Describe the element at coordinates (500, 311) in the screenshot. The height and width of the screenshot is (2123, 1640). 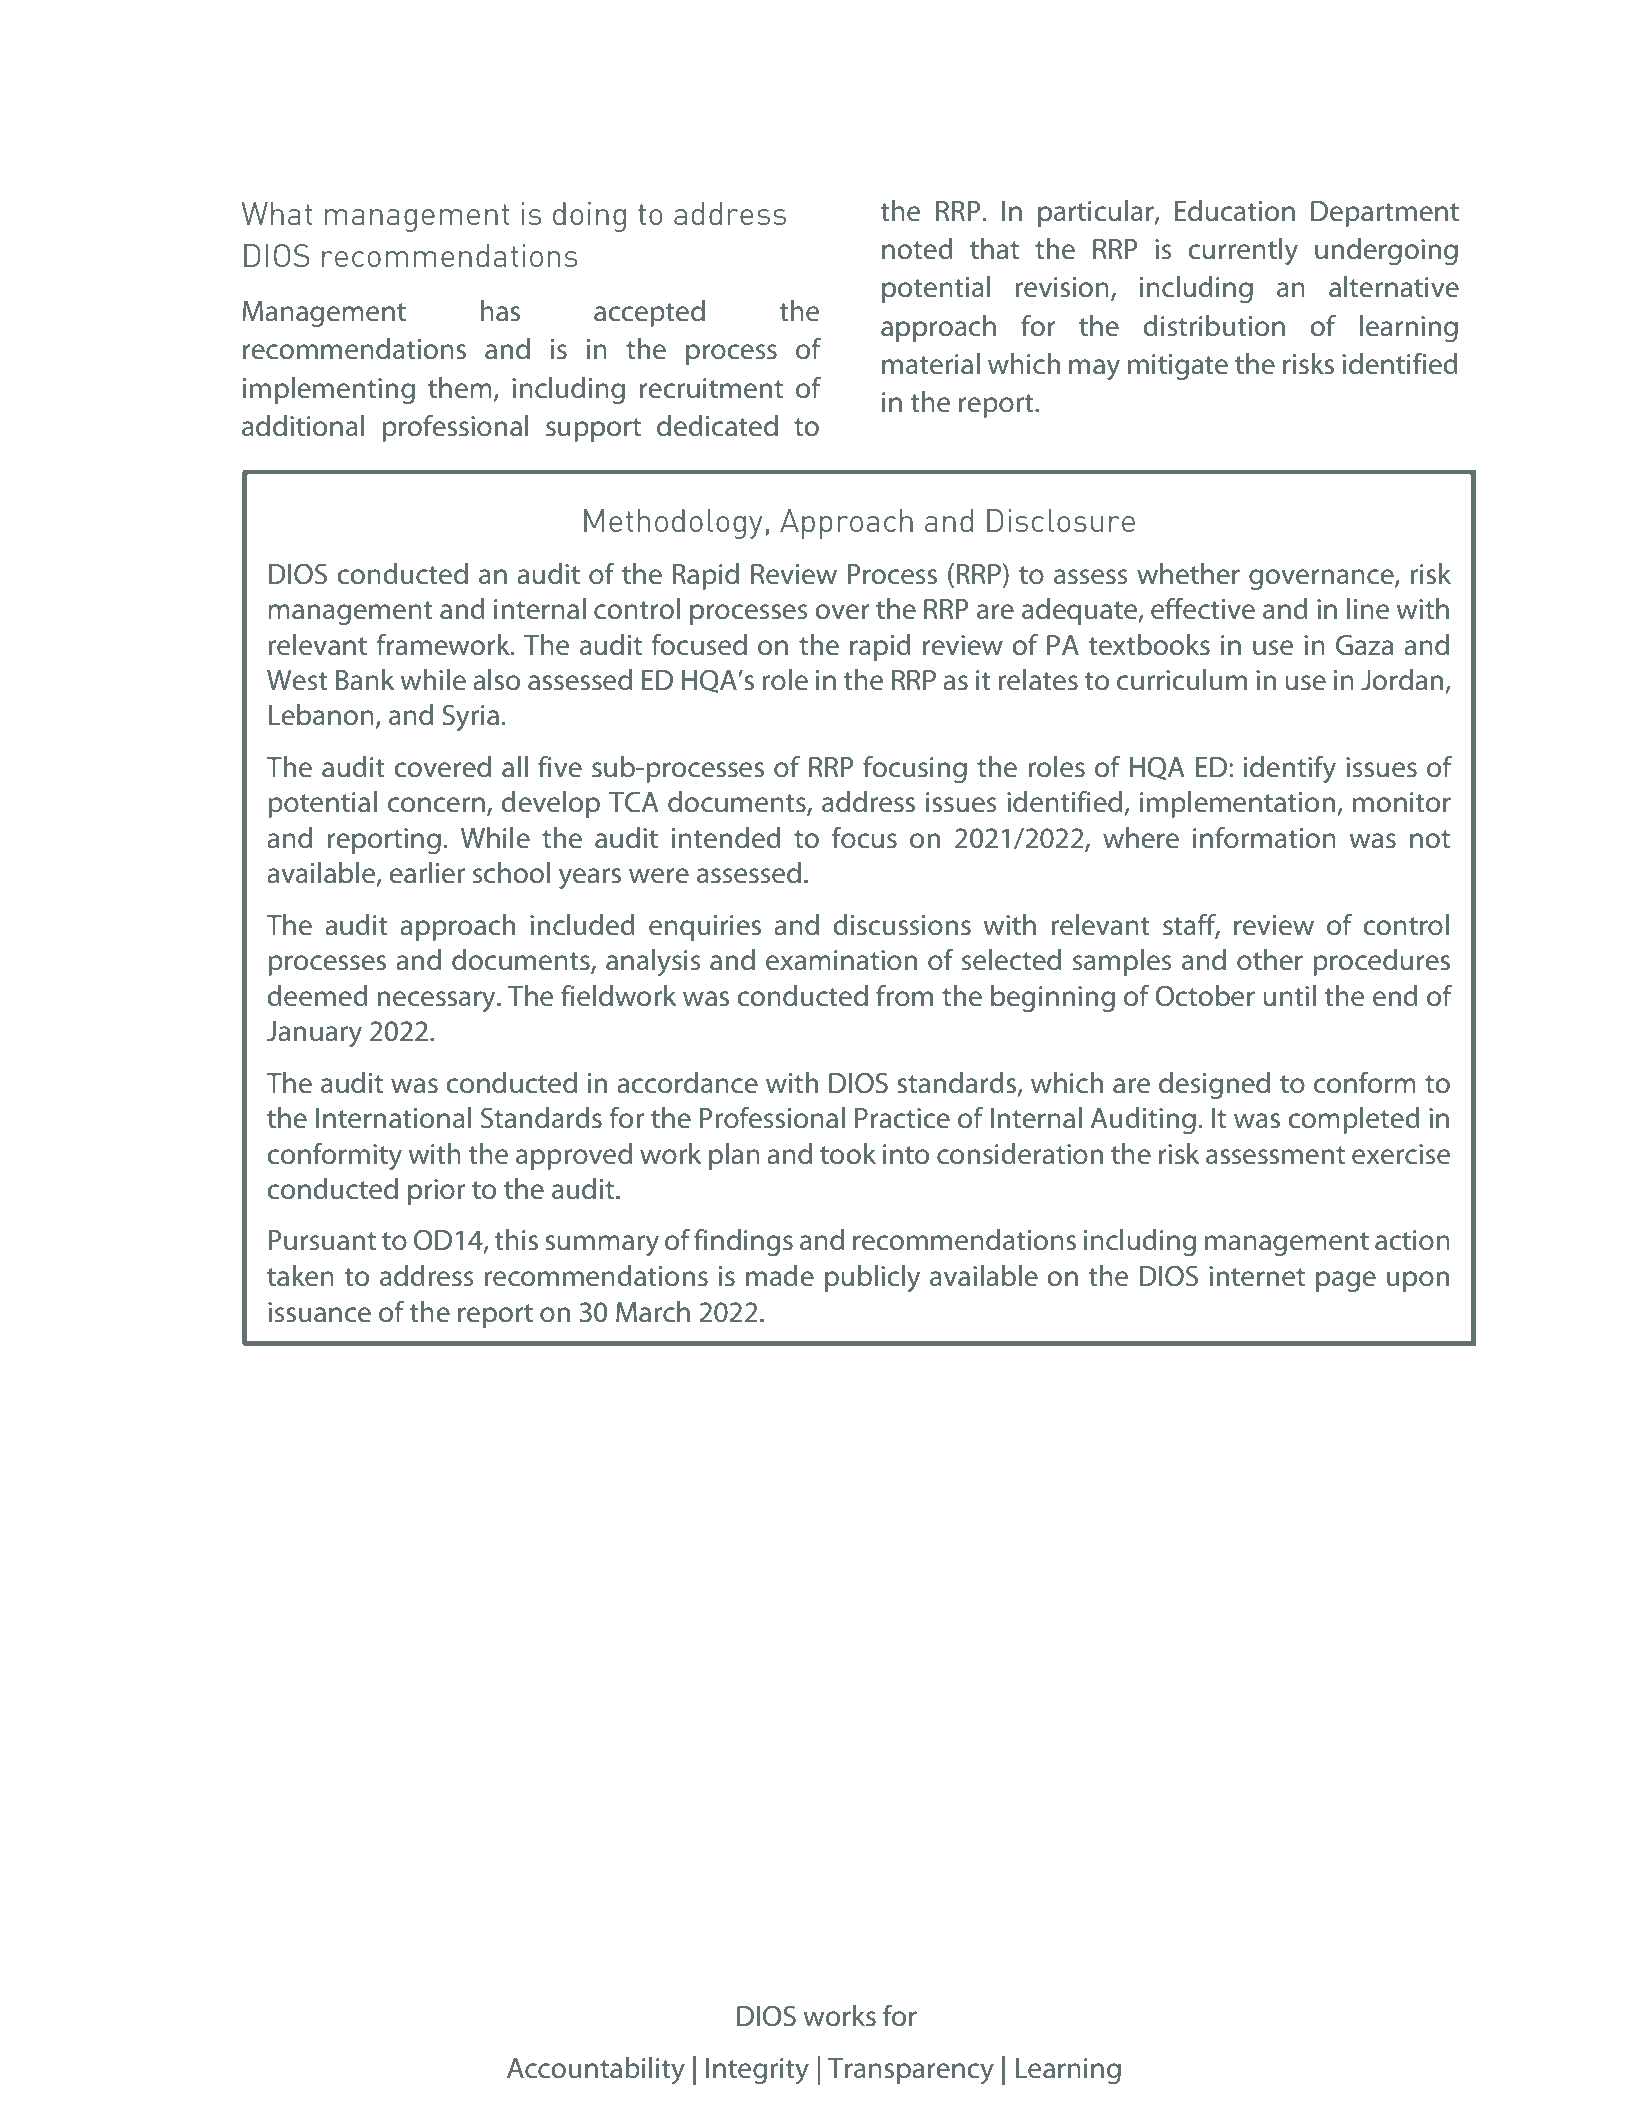
I see `has` at that location.
